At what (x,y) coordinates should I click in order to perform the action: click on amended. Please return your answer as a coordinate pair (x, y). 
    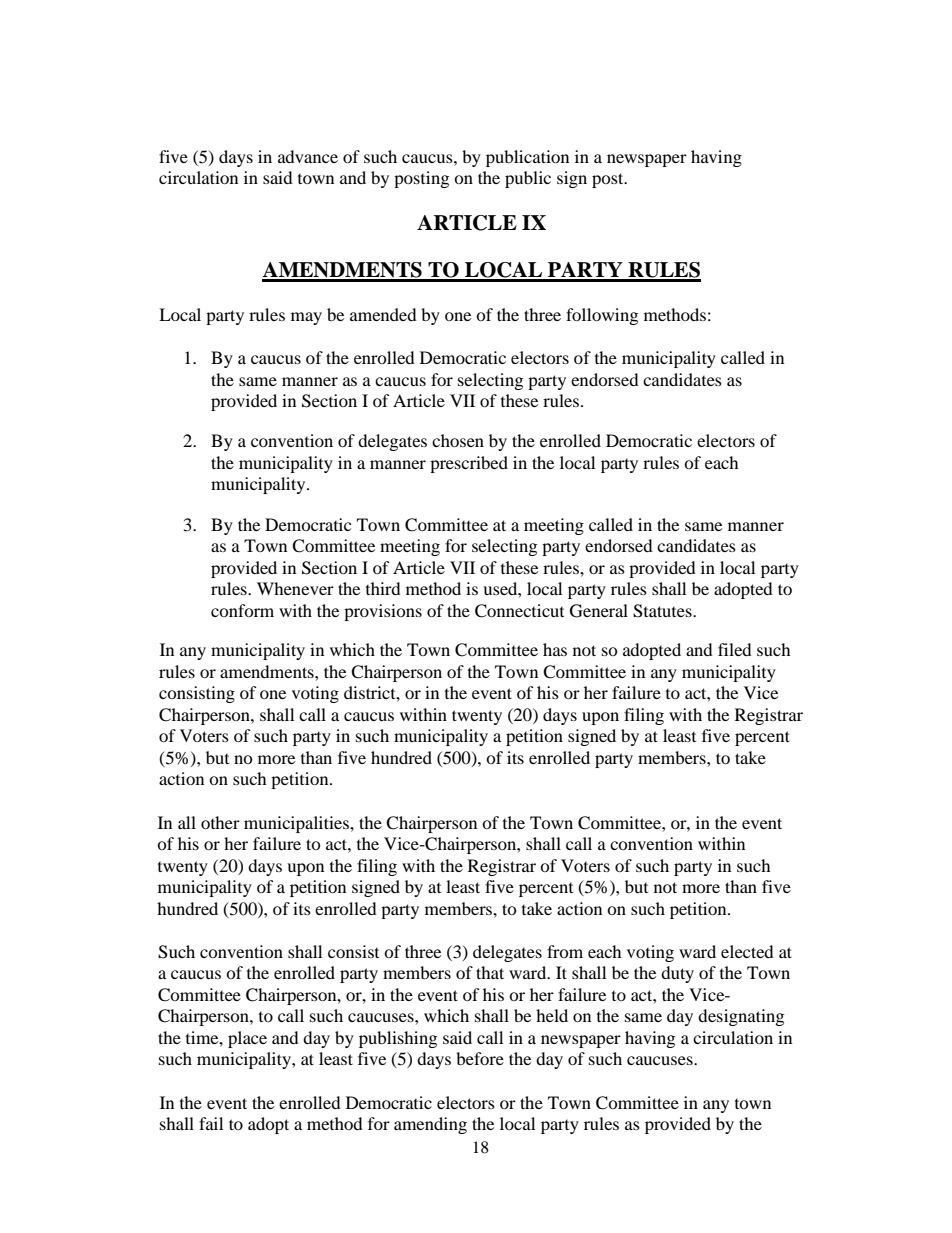
    Looking at the image, I should click on (383, 314).
